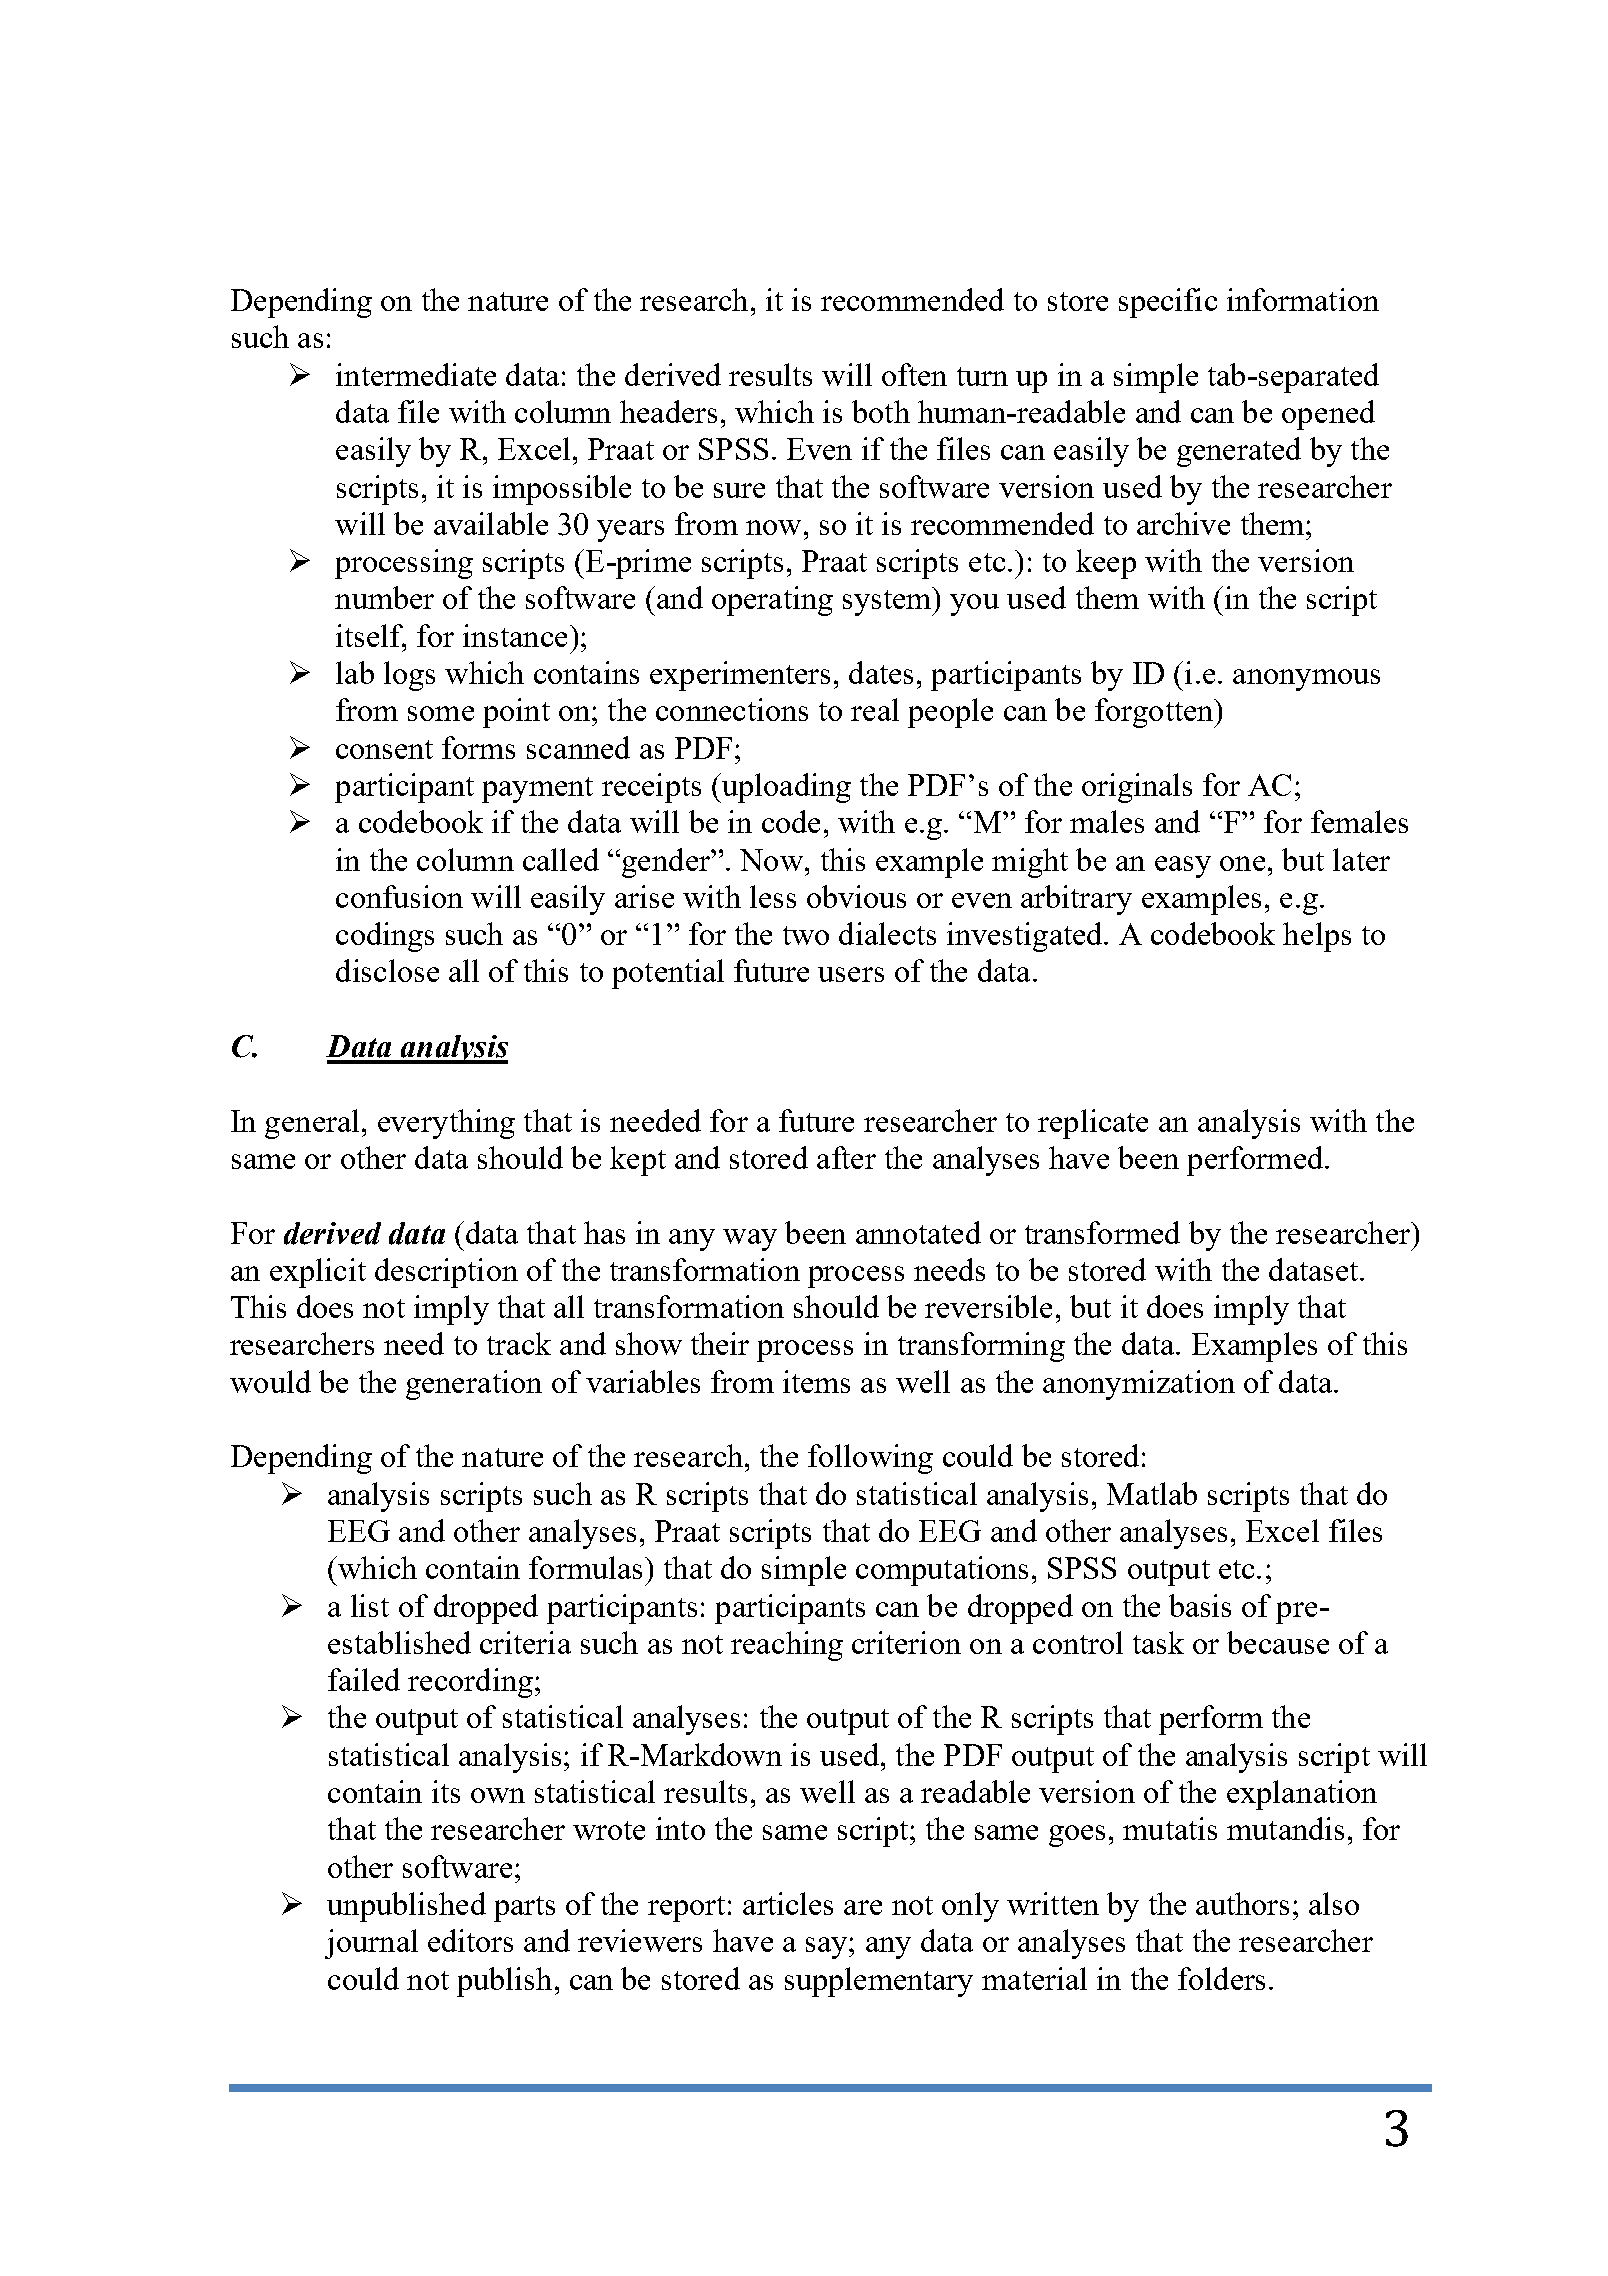 The height and width of the screenshot is (2276, 1608). What do you see at coordinates (446, 1124) in the screenshot?
I see `everything` at bounding box center [446, 1124].
